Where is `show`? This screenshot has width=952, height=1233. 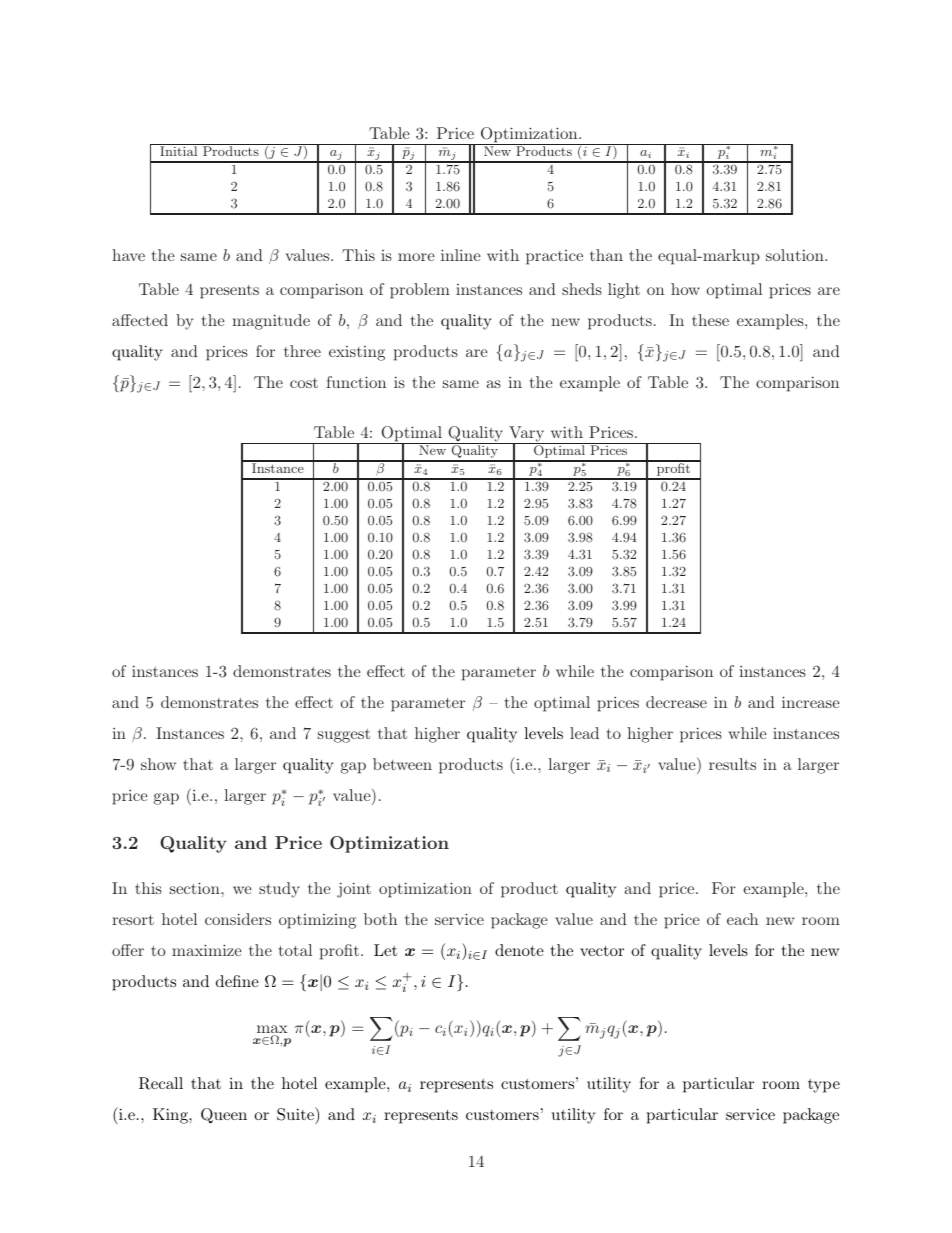
show is located at coordinates (158, 764).
